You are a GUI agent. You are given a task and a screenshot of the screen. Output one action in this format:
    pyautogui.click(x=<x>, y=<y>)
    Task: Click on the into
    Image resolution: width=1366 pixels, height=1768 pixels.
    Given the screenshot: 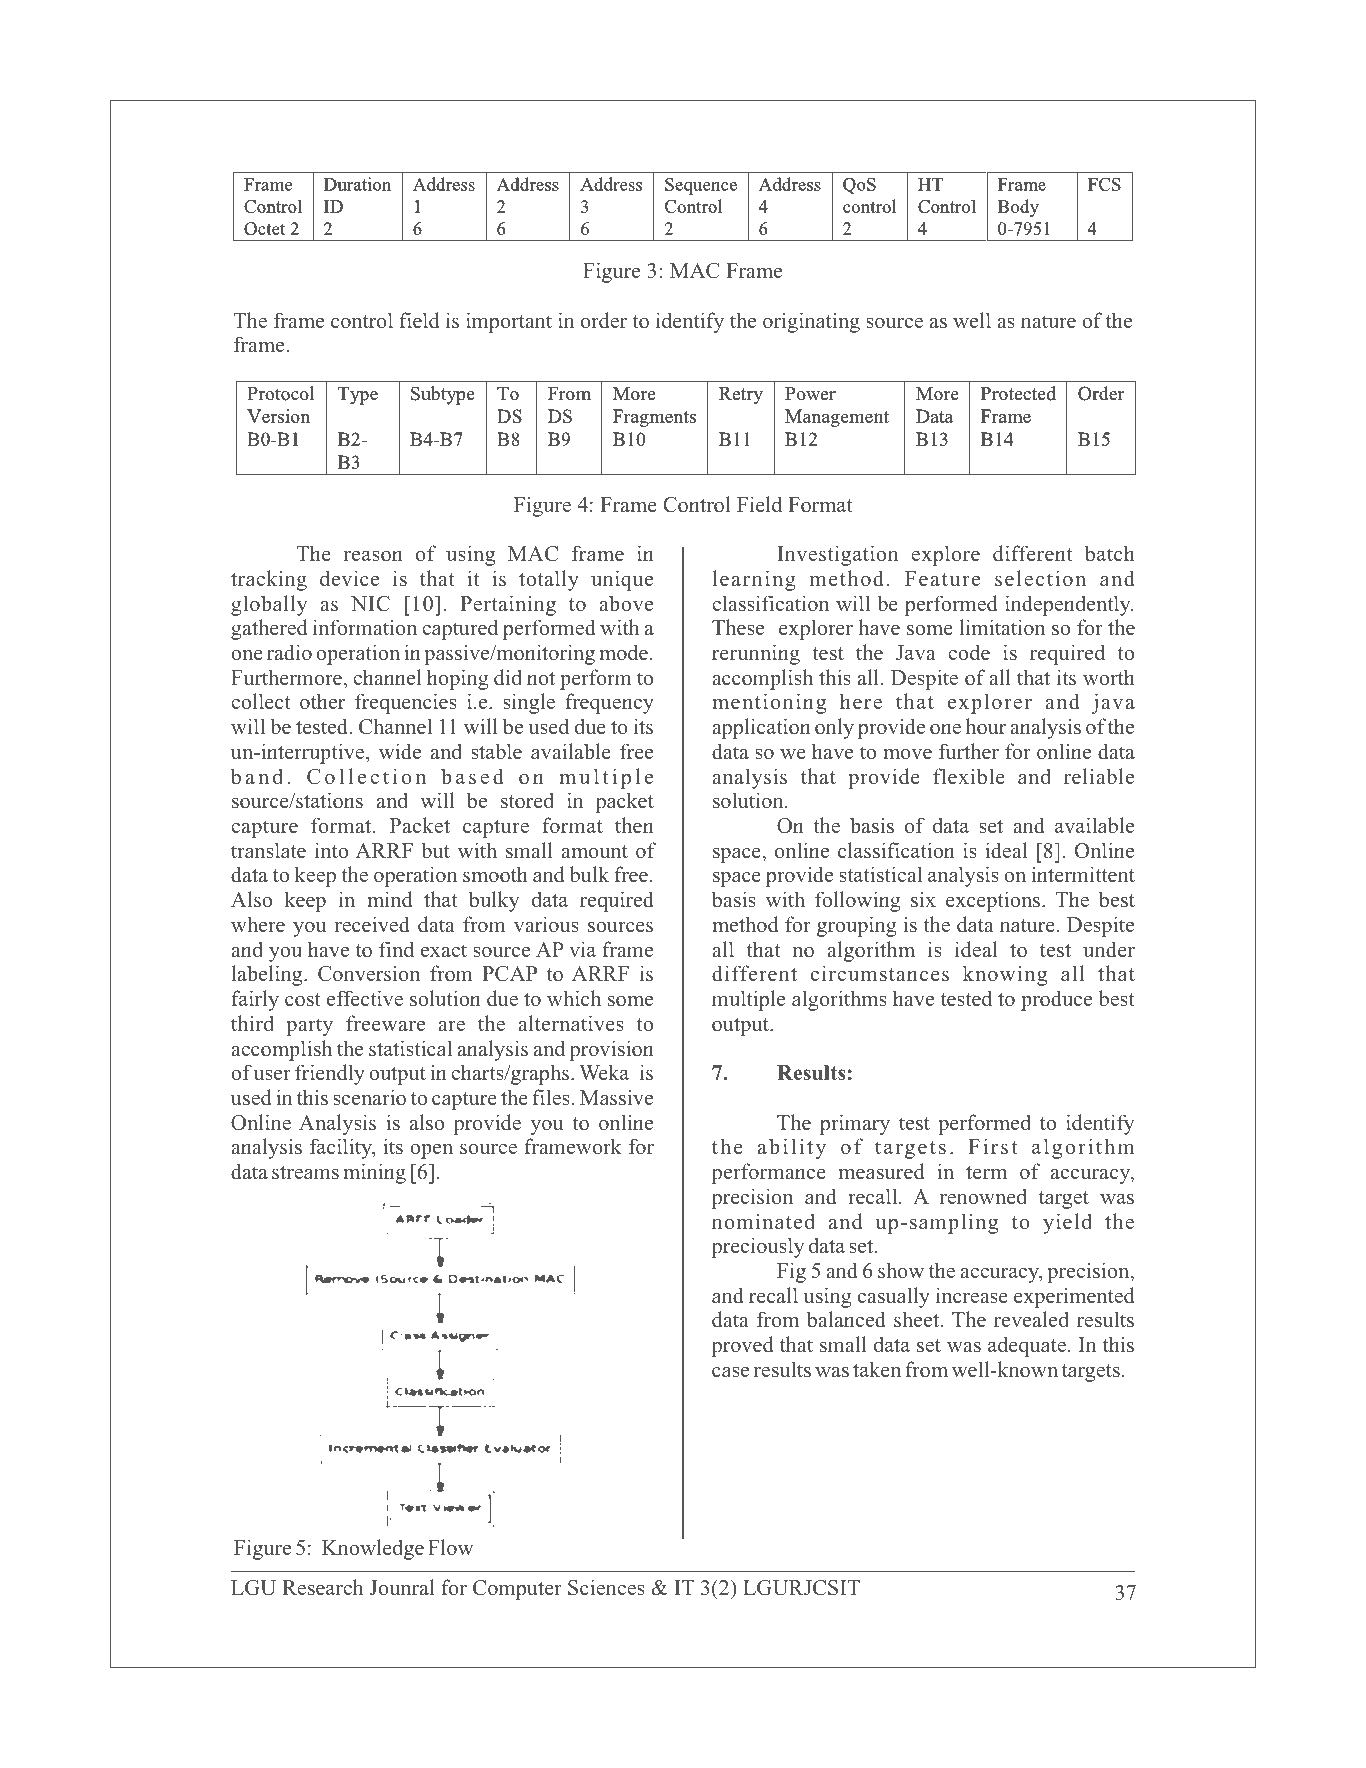 What is the action you would take?
    pyautogui.click(x=331, y=850)
